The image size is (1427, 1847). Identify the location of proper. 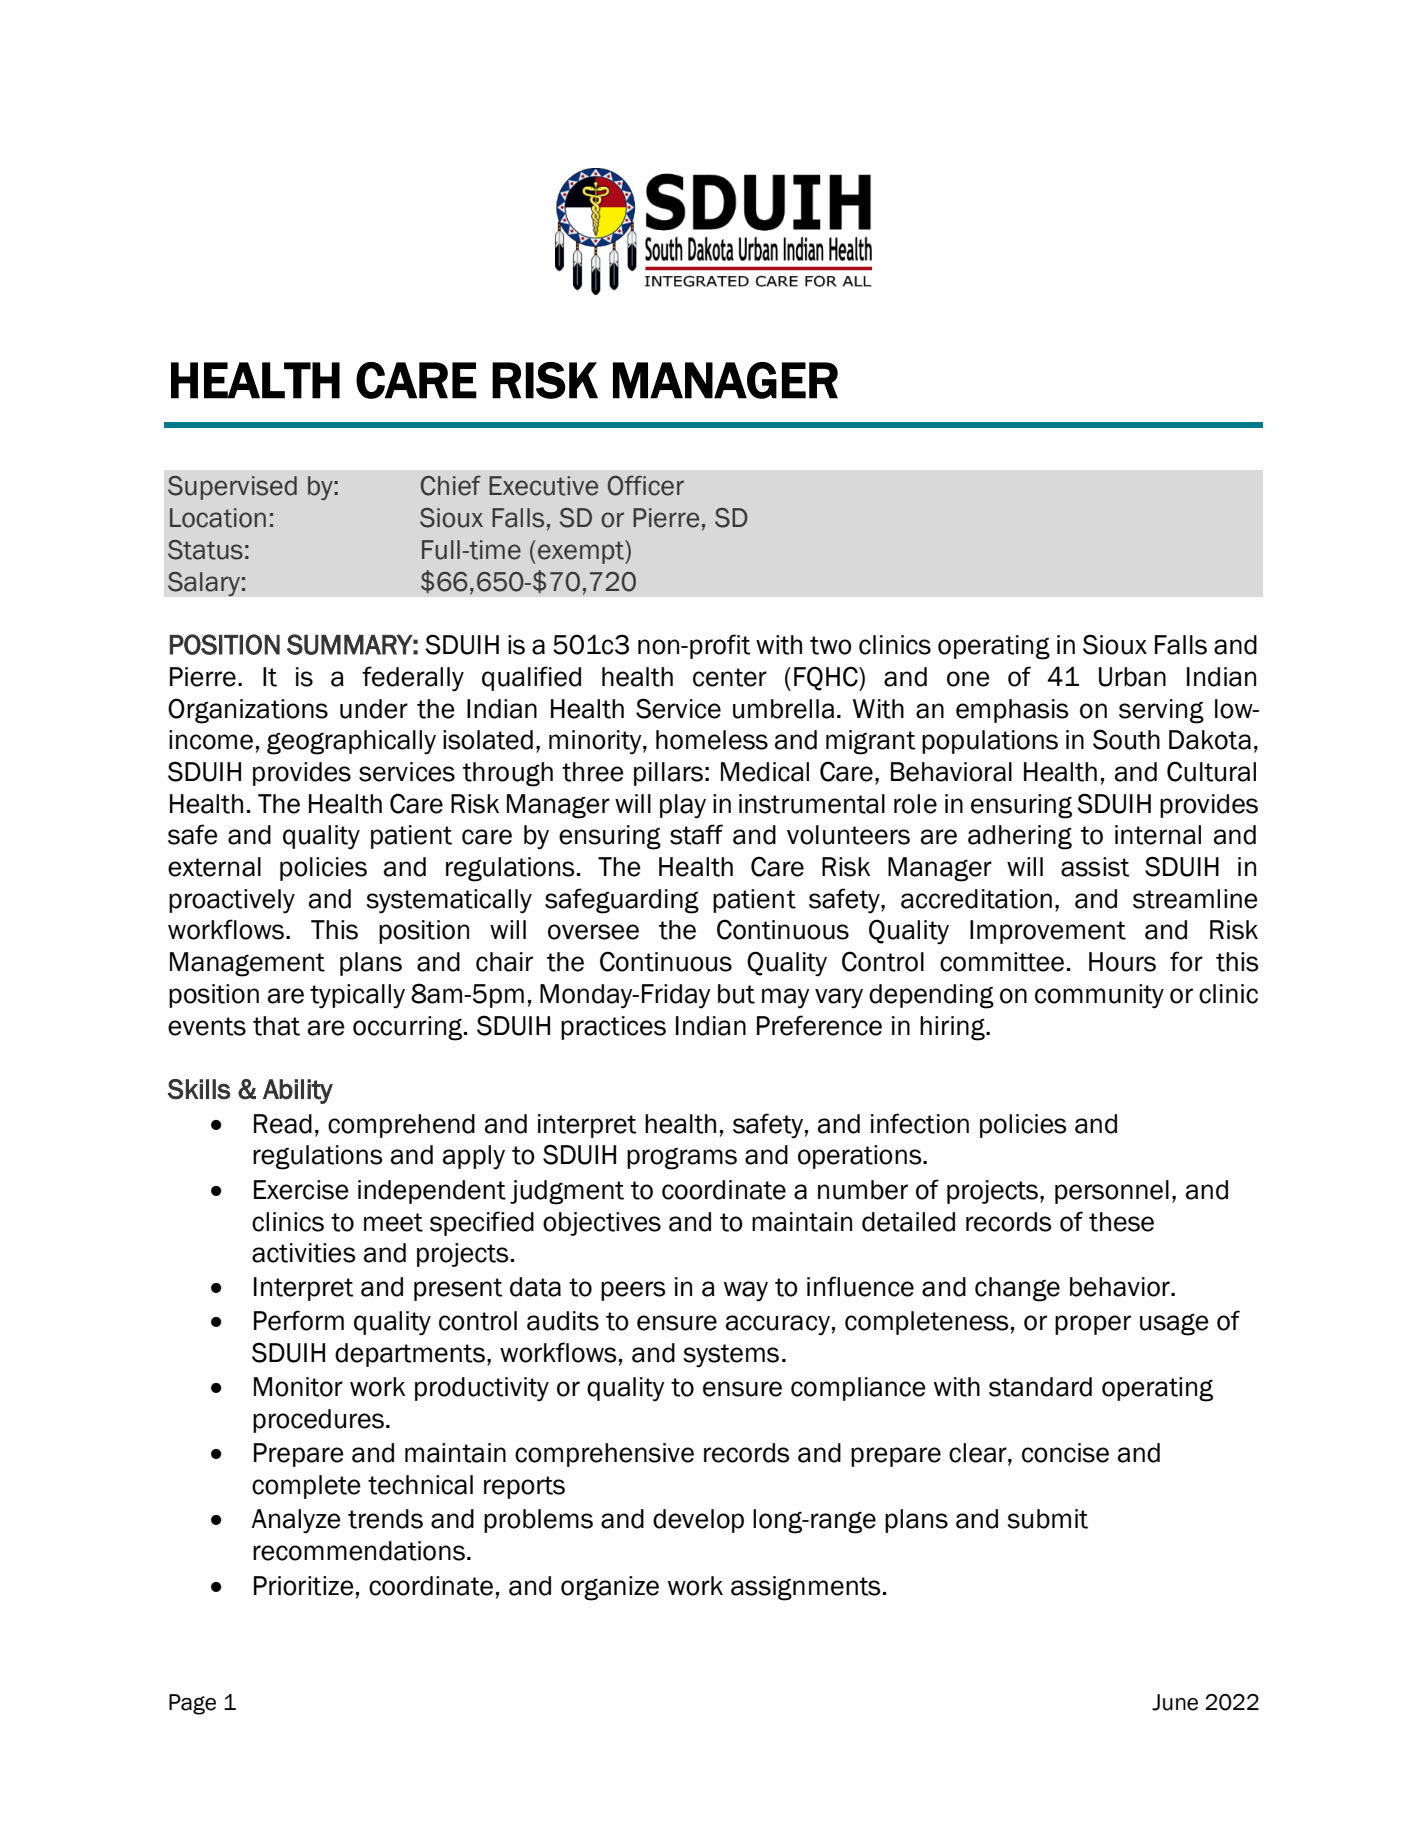
(1093, 1325).
